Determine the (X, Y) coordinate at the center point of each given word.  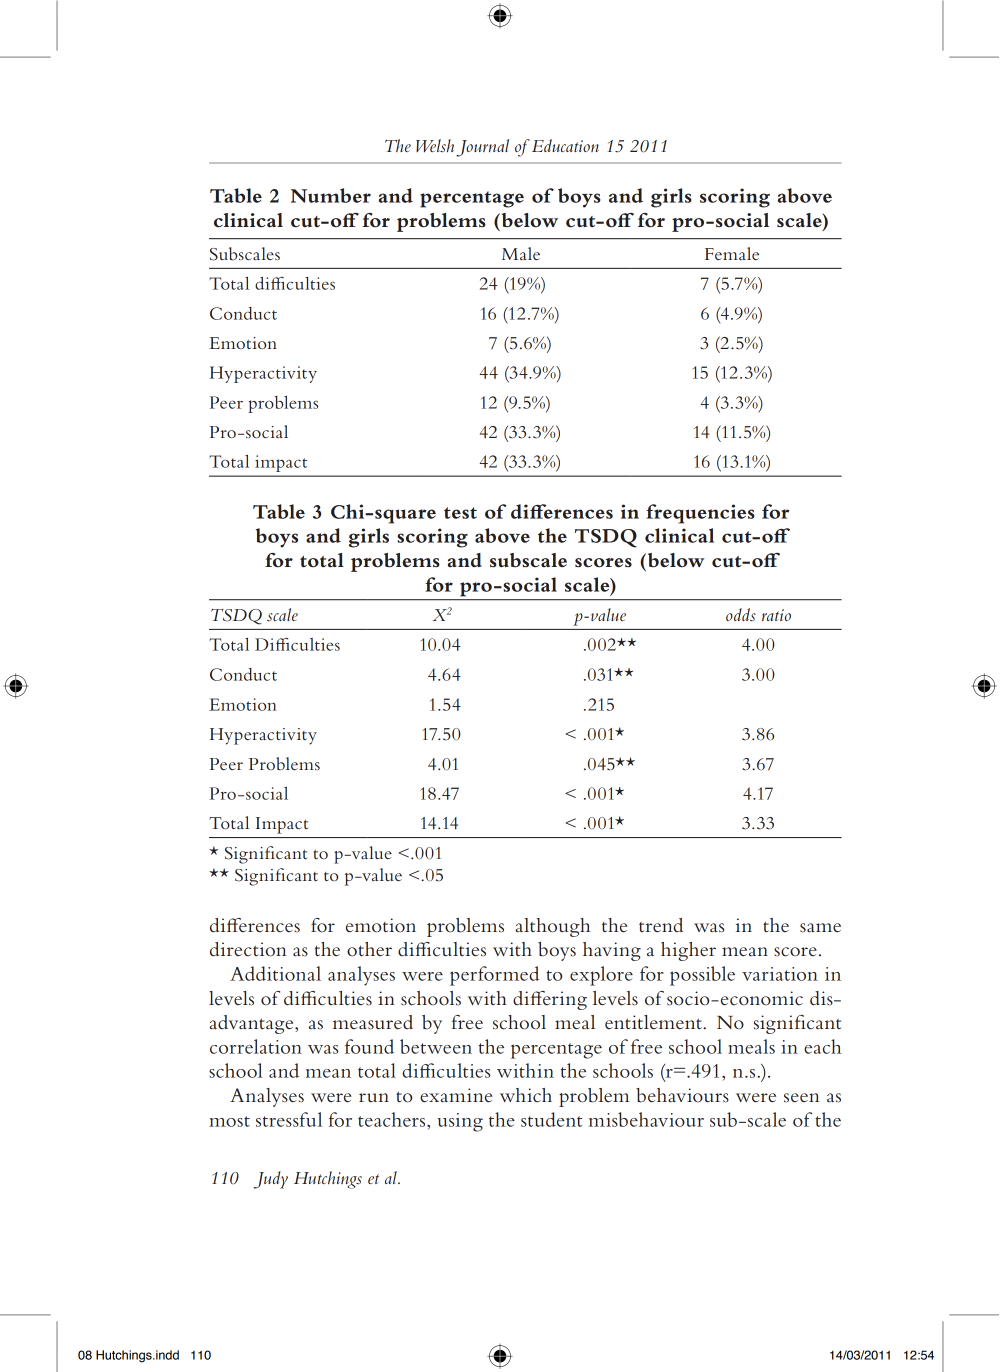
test (460, 513)
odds (741, 615)
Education (564, 145)
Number (331, 195)
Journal (482, 148)
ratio (776, 615)
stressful (289, 1119)
